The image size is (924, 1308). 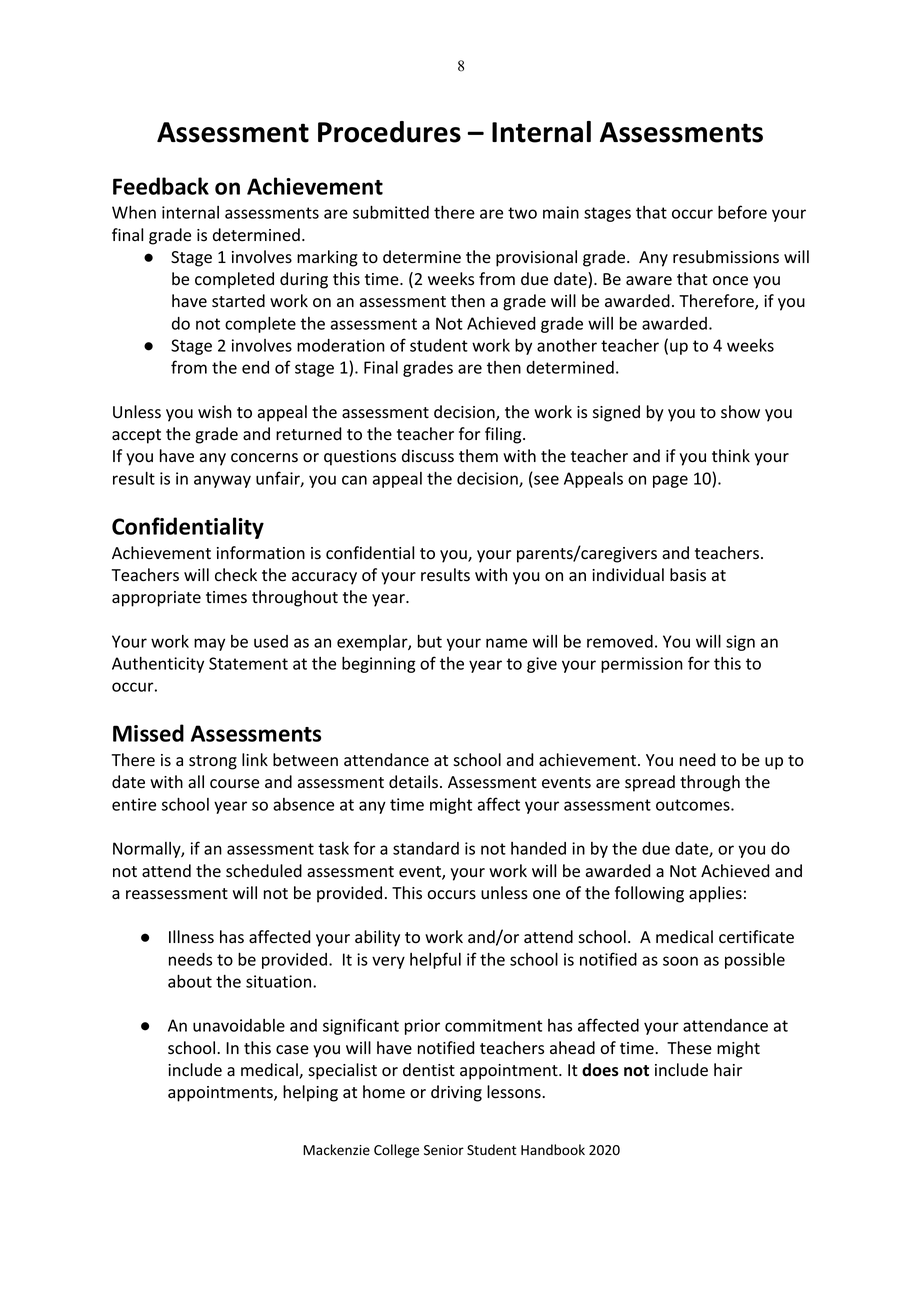 I want to click on Procedures, so click(x=389, y=132).
